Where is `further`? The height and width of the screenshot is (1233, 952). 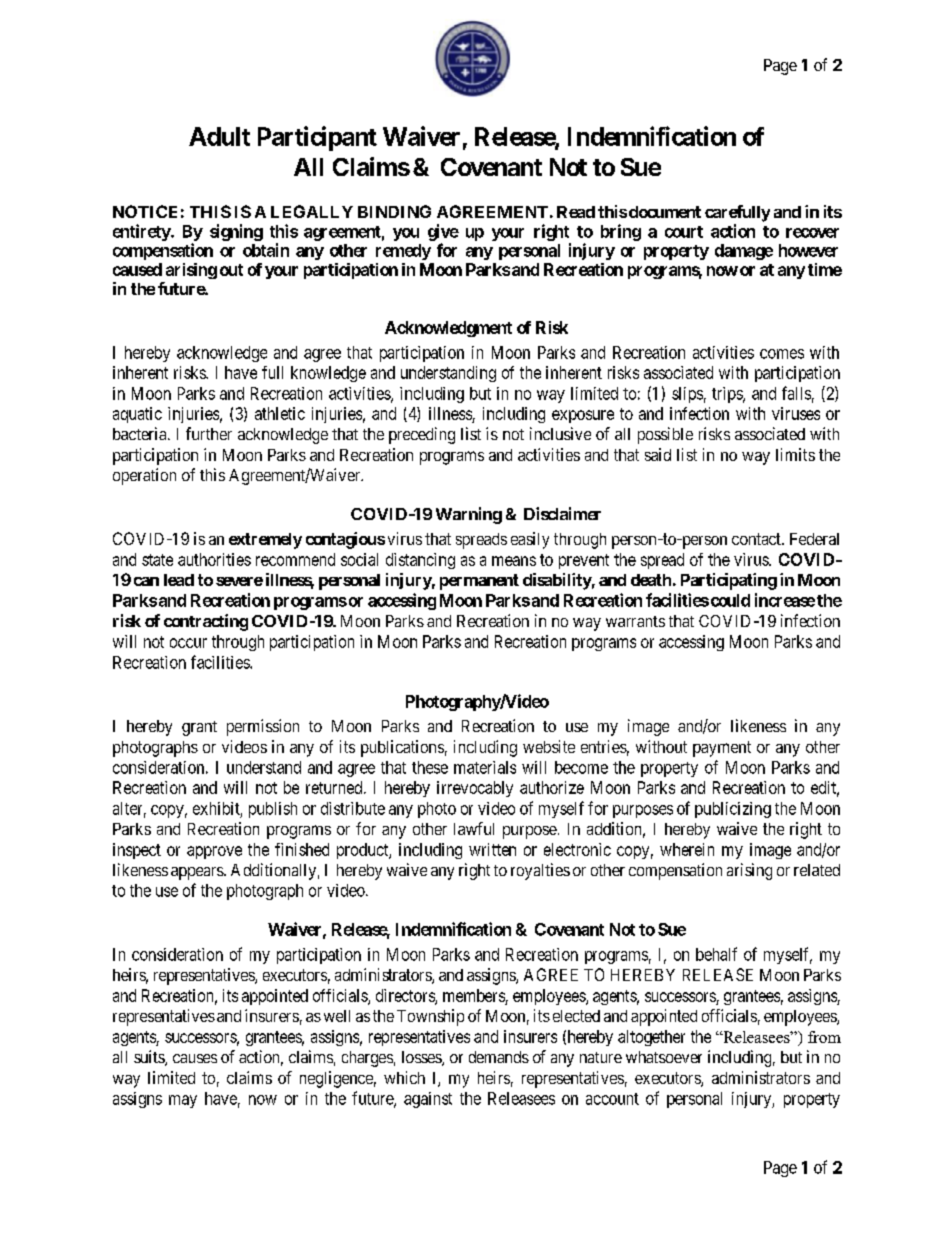 further is located at coordinates (209, 433).
